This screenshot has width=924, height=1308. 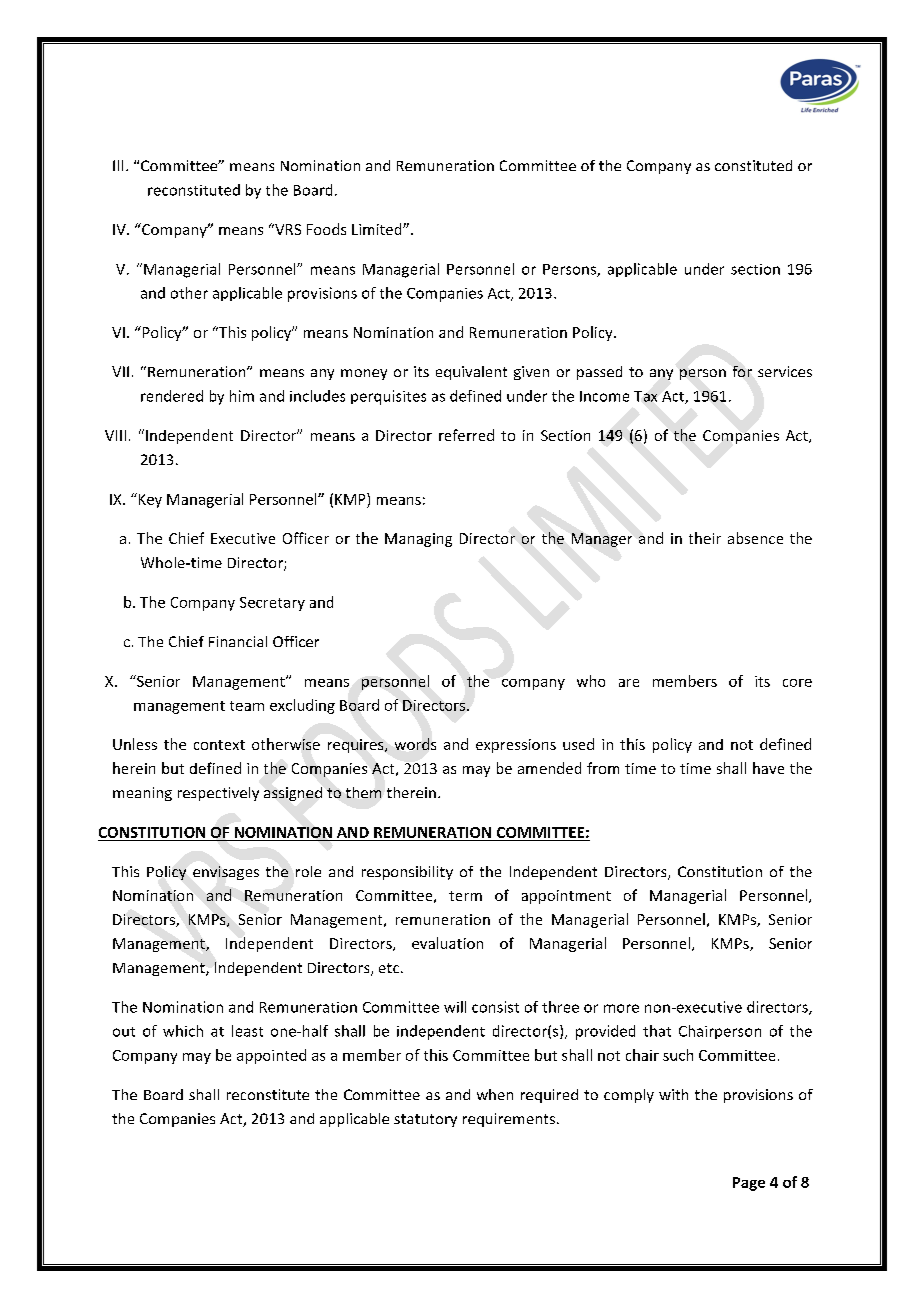 I want to click on Page, so click(x=749, y=1184).
